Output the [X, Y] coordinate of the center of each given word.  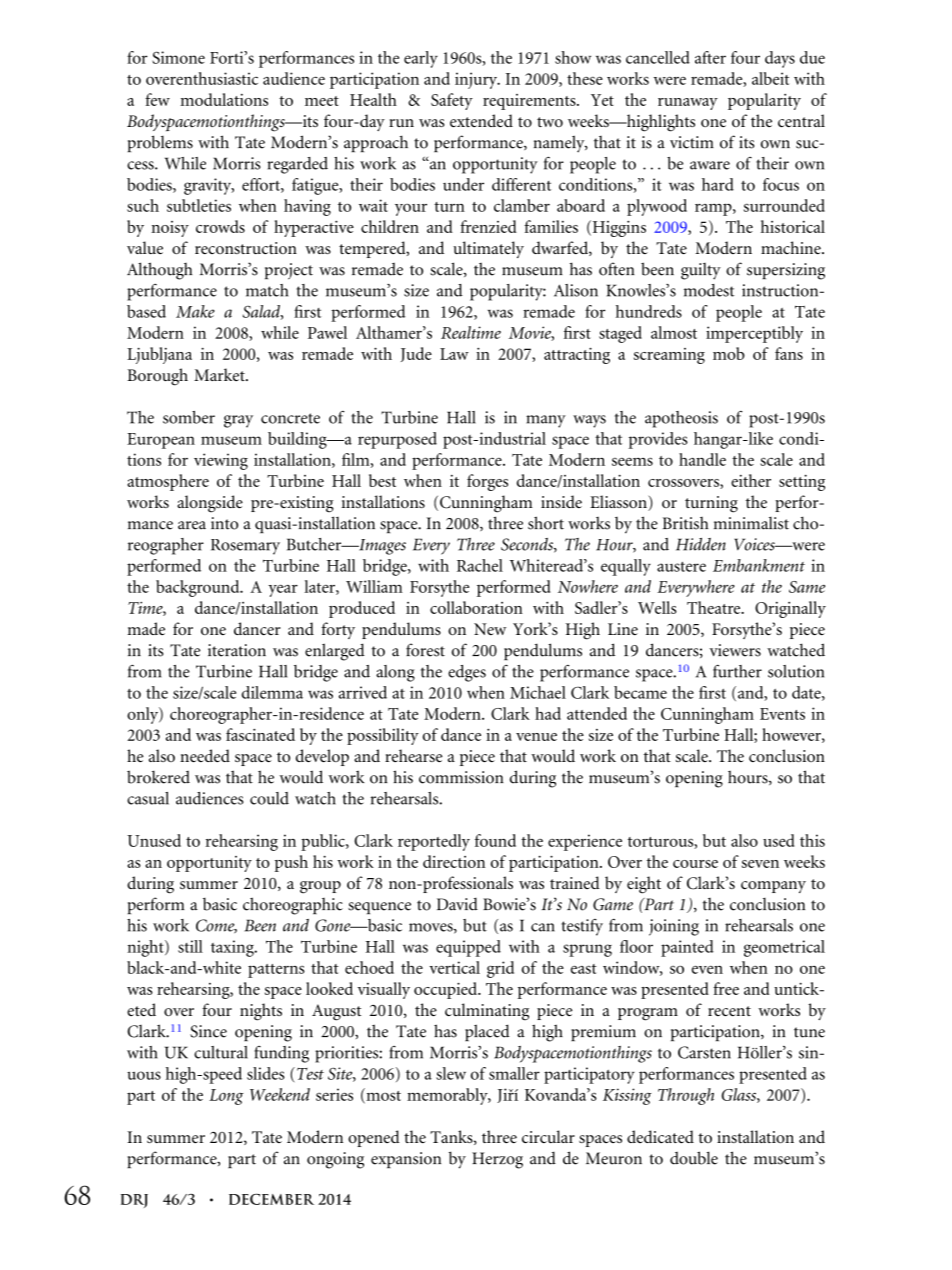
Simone [178, 57]
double [694, 1158]
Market [220, 374]
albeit [770, 78]
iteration [237, 650]
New [490, 629]
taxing [233, 948]
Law [454, 354]
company [773, 887]
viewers [735, 650]
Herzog [497, 1160]
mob [729, 353]
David [457, 904]
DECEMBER [271, 1199]
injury [477, 80]
